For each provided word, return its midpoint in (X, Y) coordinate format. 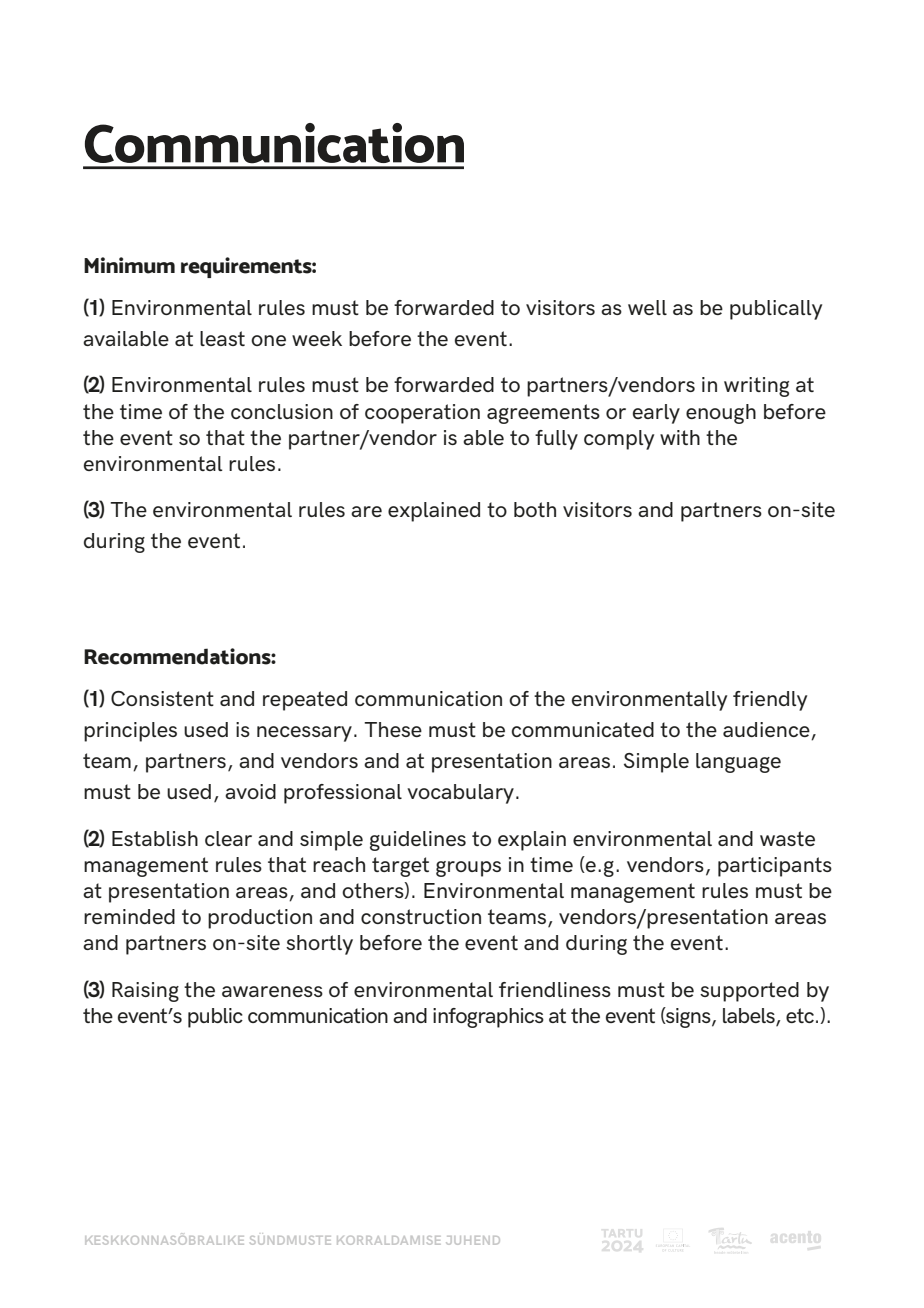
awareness (272, 991)
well (647, 307)
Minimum (129, 265)
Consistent (162, 698)
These (393, 729)
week (317, 338)
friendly (770, 701)
